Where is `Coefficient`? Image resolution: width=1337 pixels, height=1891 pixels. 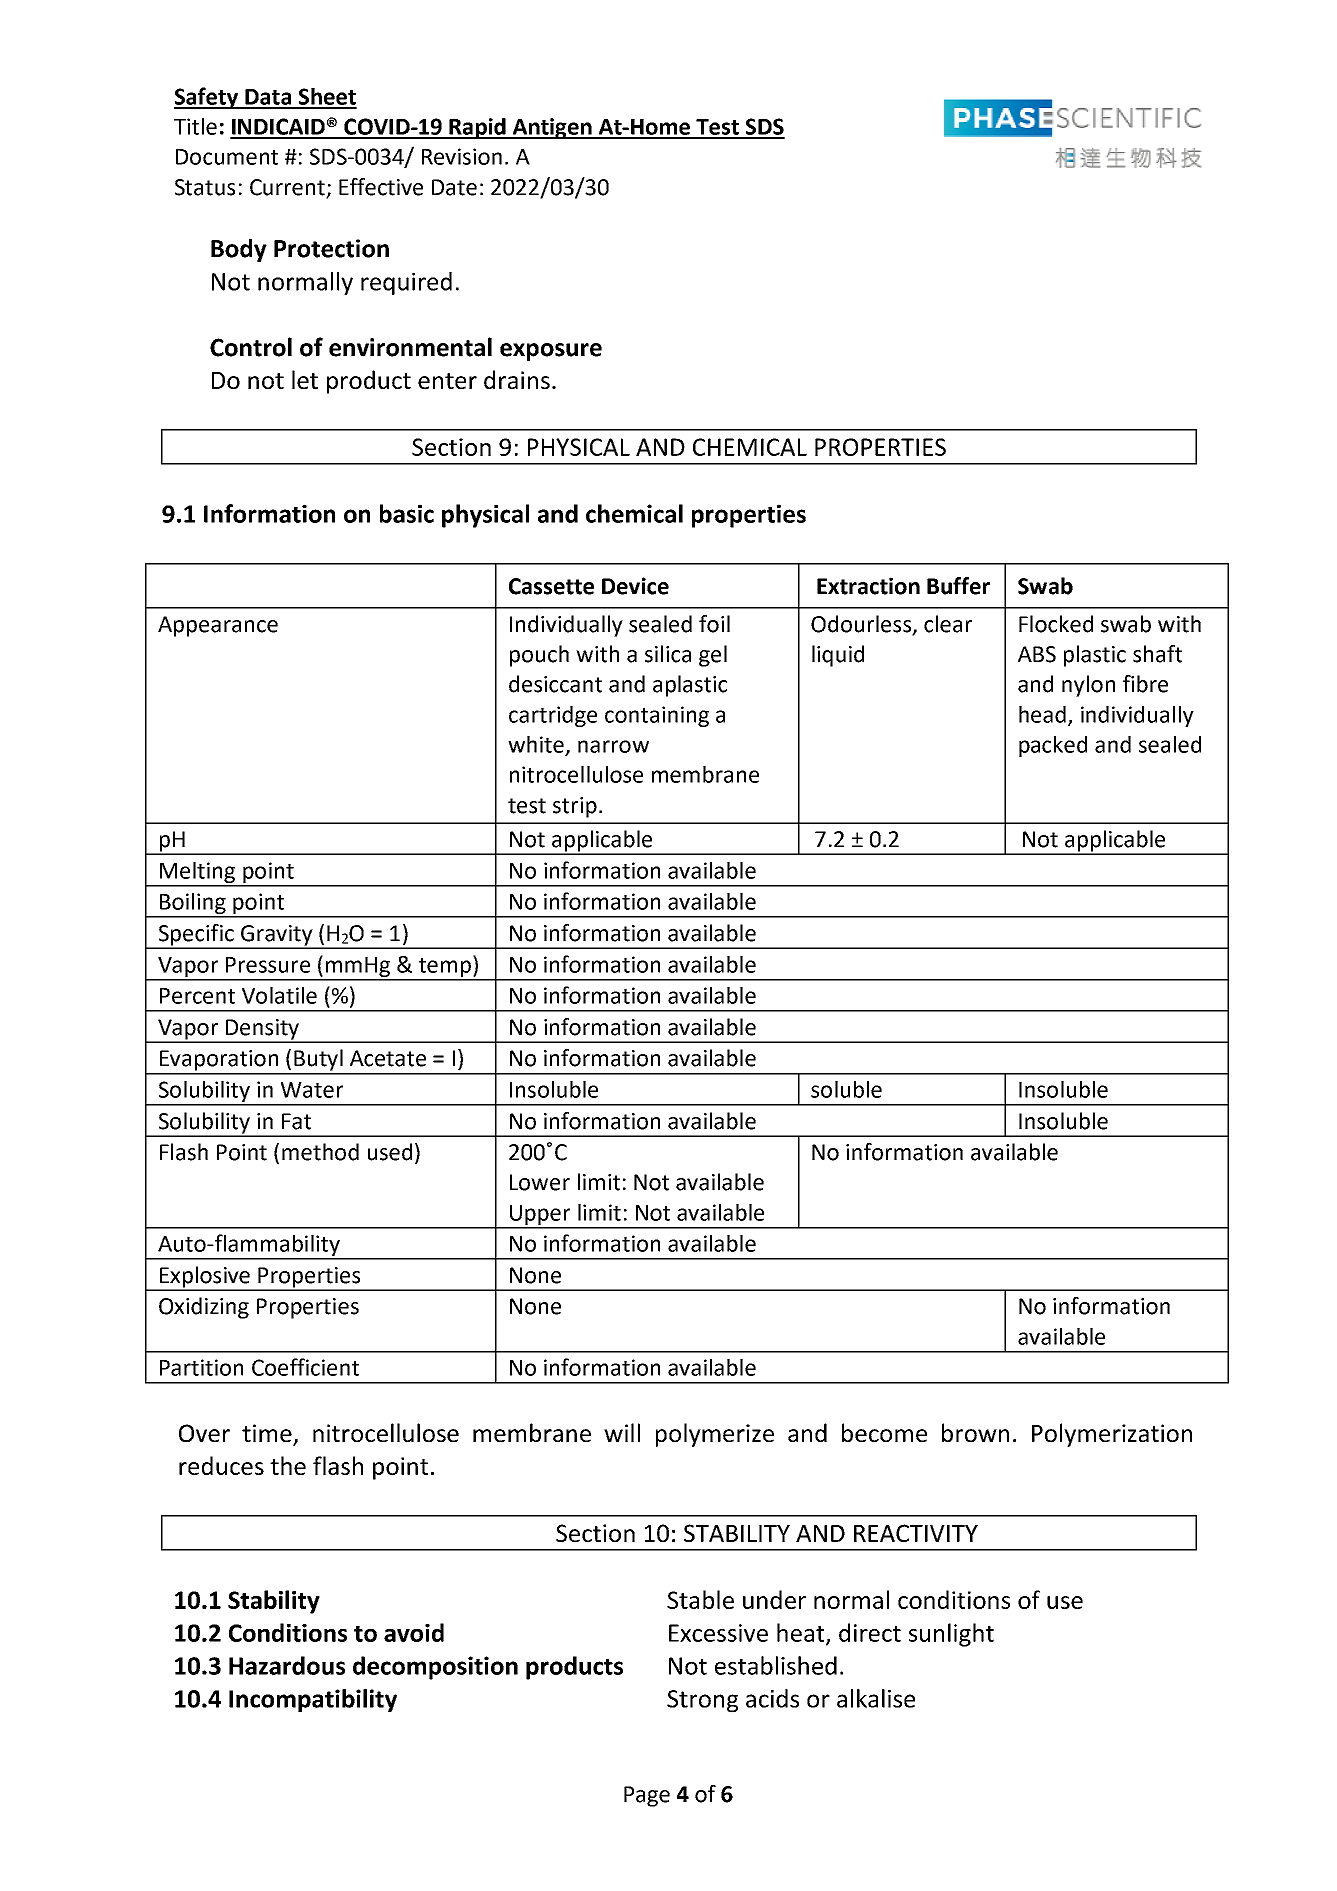 Coefficient is located at coordinates (305, 1367).
